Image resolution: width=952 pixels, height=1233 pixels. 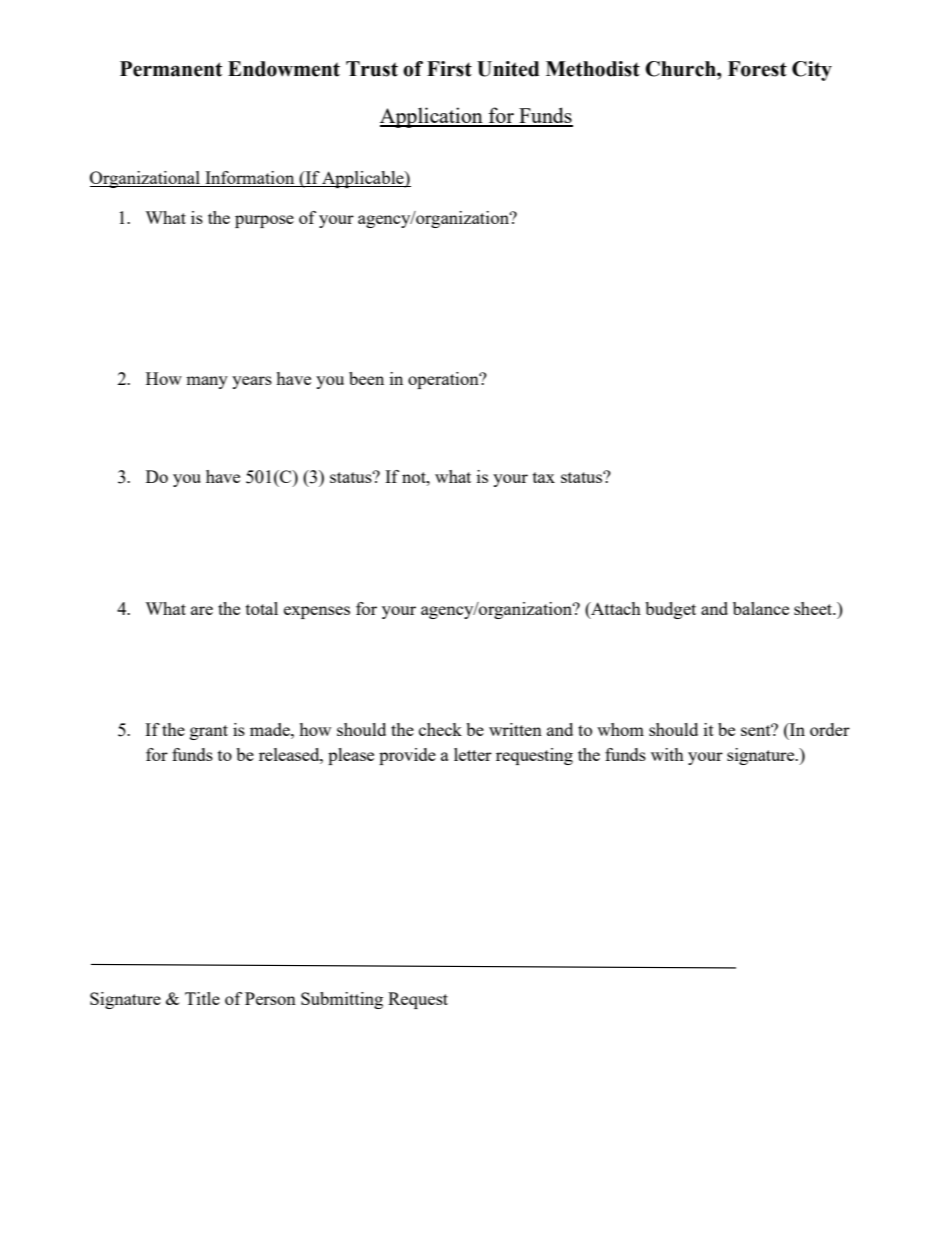 I want to click on grant, so click(x=209, y=732).
